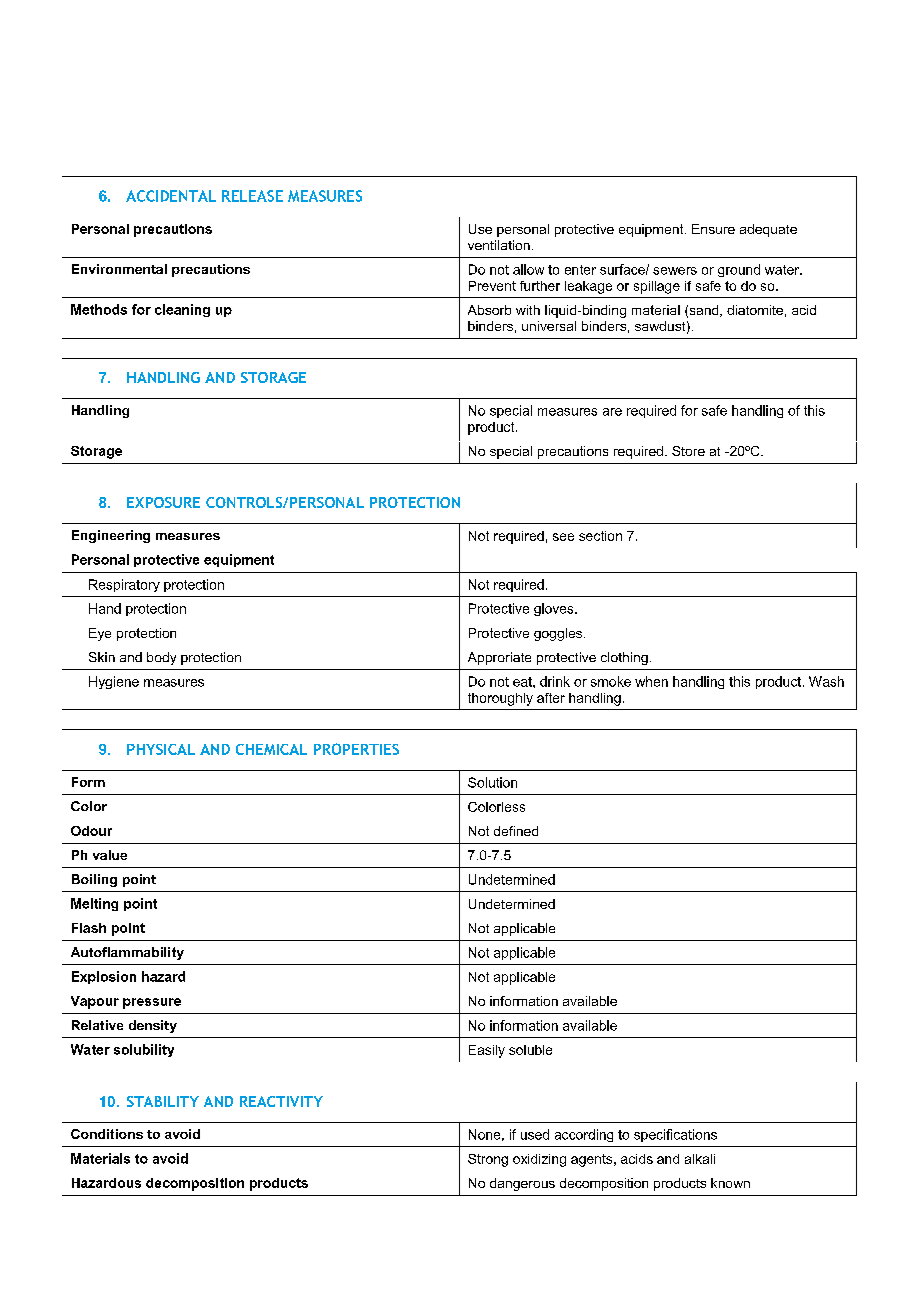 The height and width of the screenshot is (1308, 924). Describe the element at coordinates (713, 229) in the screenshot. I see `Ensure` at that location.
